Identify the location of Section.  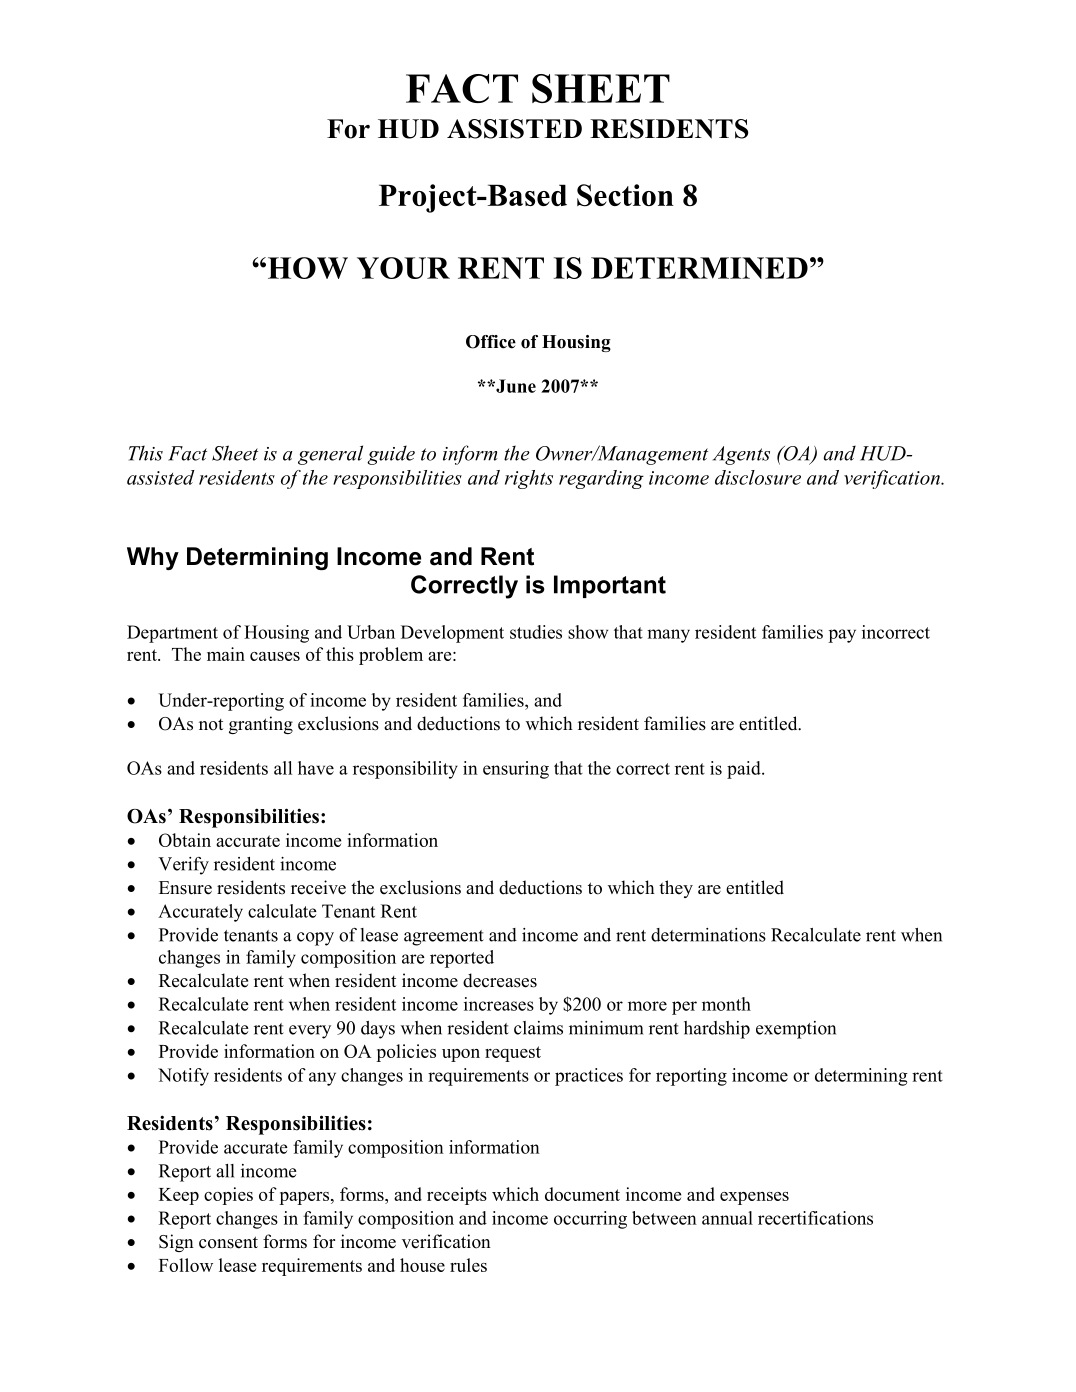
(625, 195).
